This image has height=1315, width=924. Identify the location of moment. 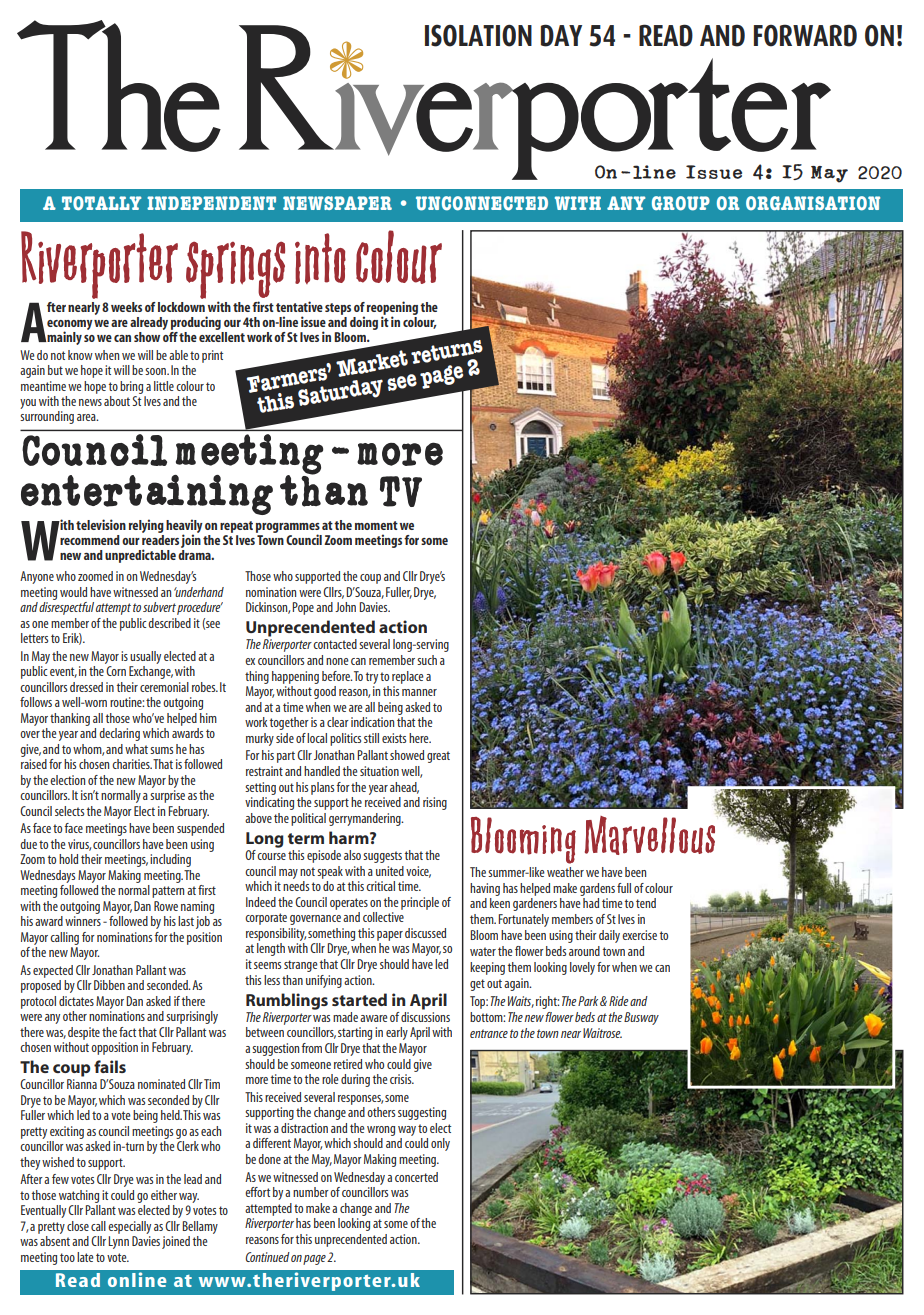
(376, 525).
